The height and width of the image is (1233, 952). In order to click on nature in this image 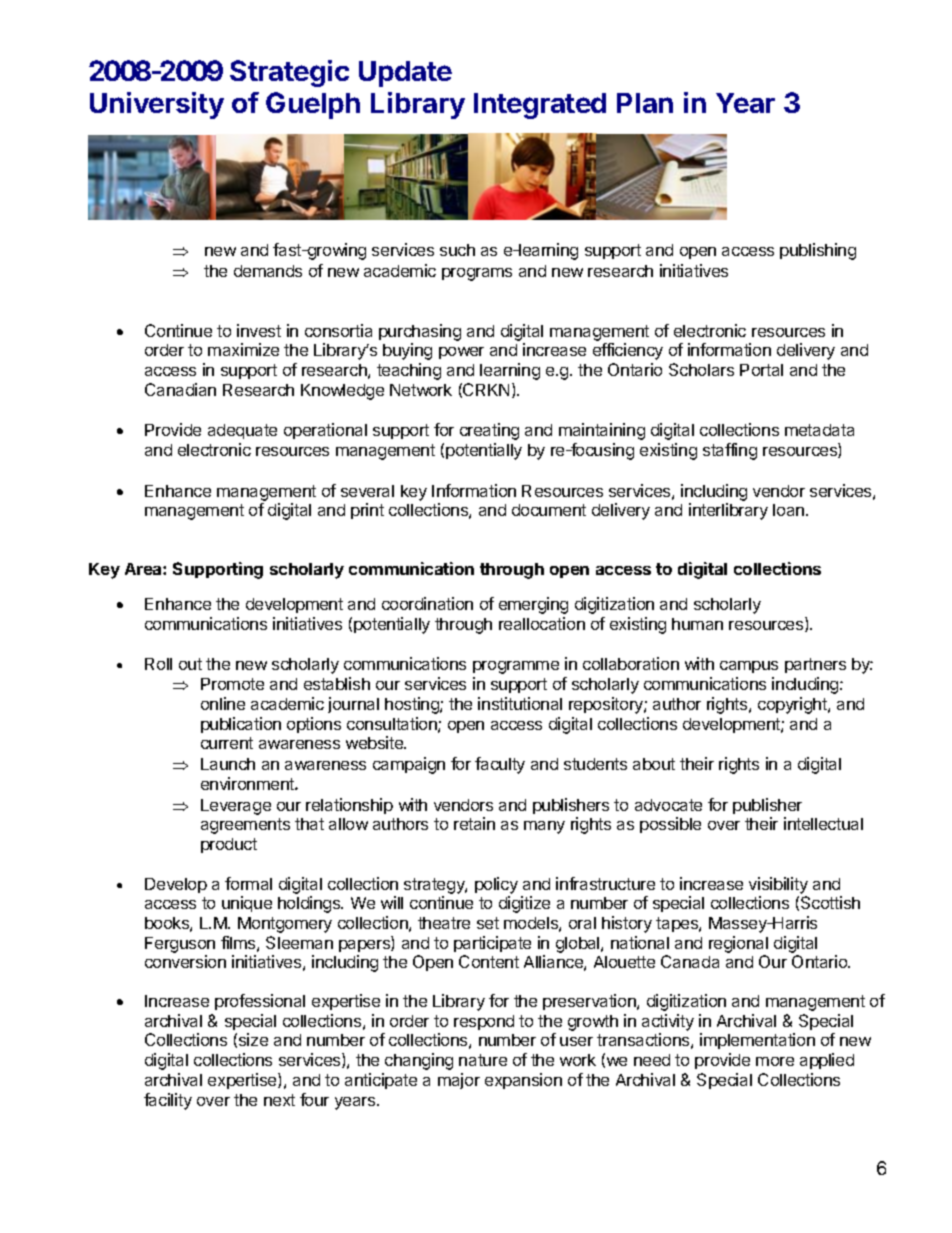, I will do `click(483, 1060)`.
